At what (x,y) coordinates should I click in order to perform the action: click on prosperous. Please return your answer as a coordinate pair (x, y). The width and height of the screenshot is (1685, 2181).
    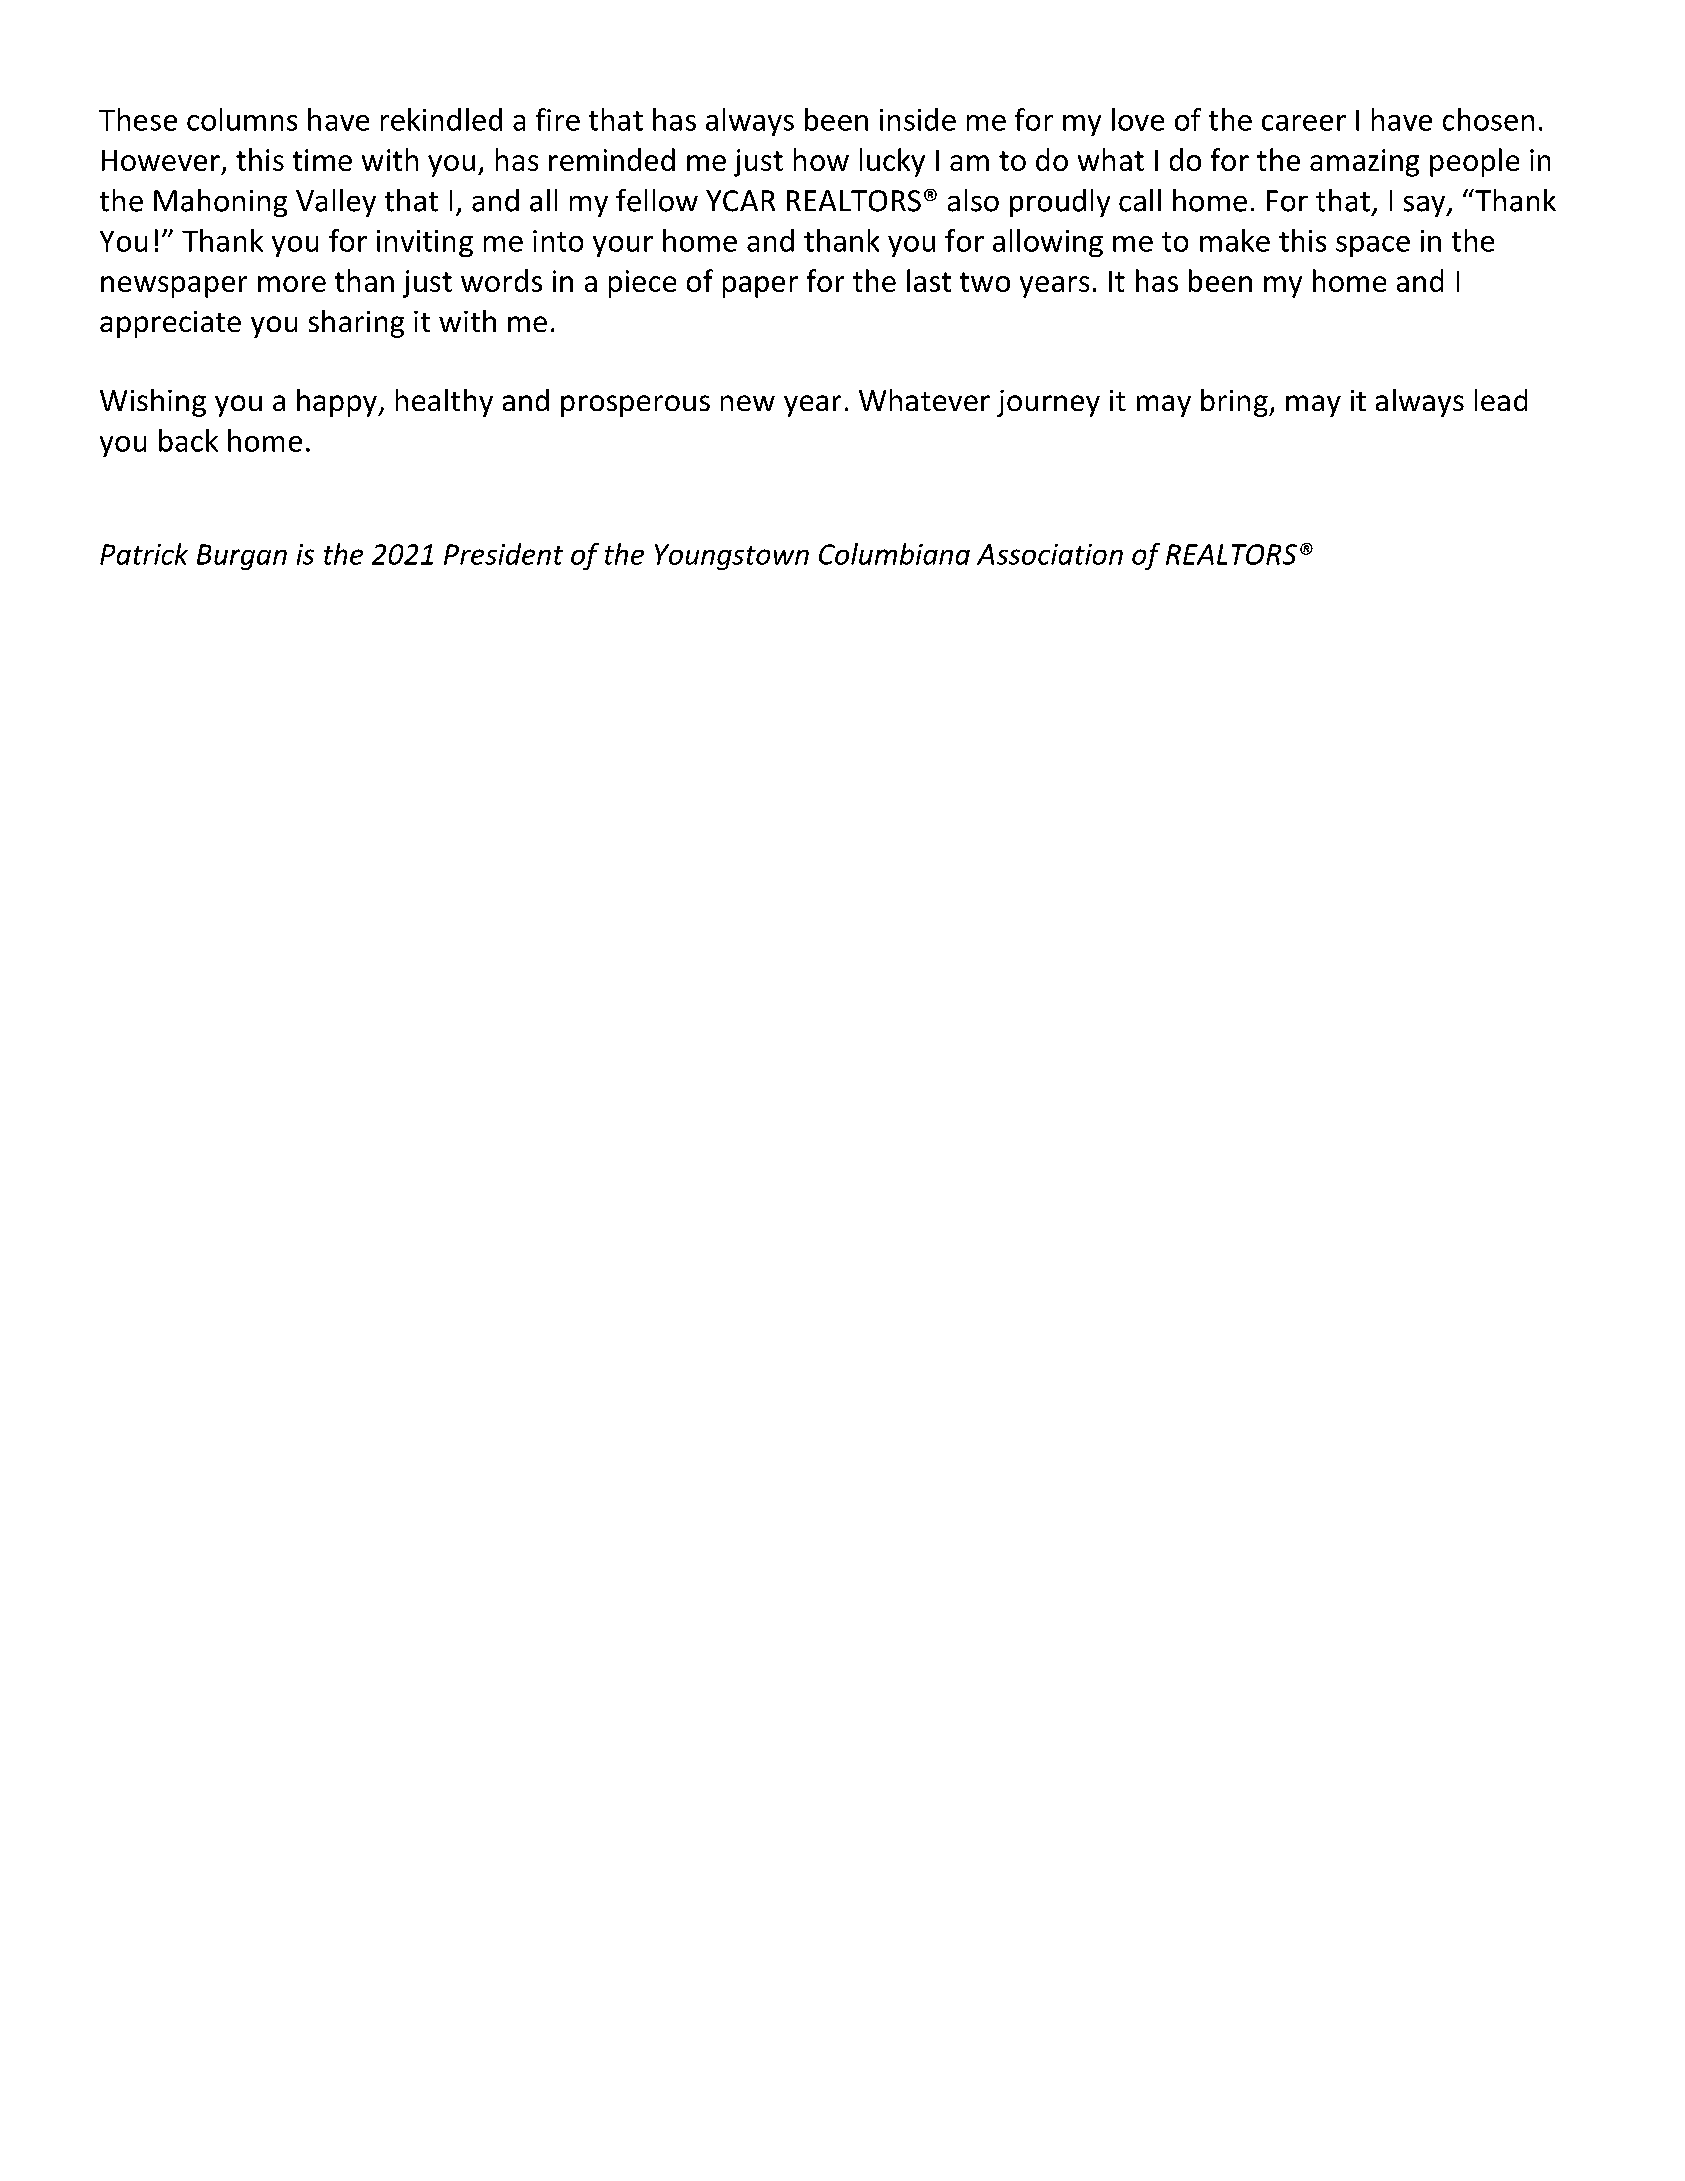
    Looking at the image, I should click on (635, 406).
